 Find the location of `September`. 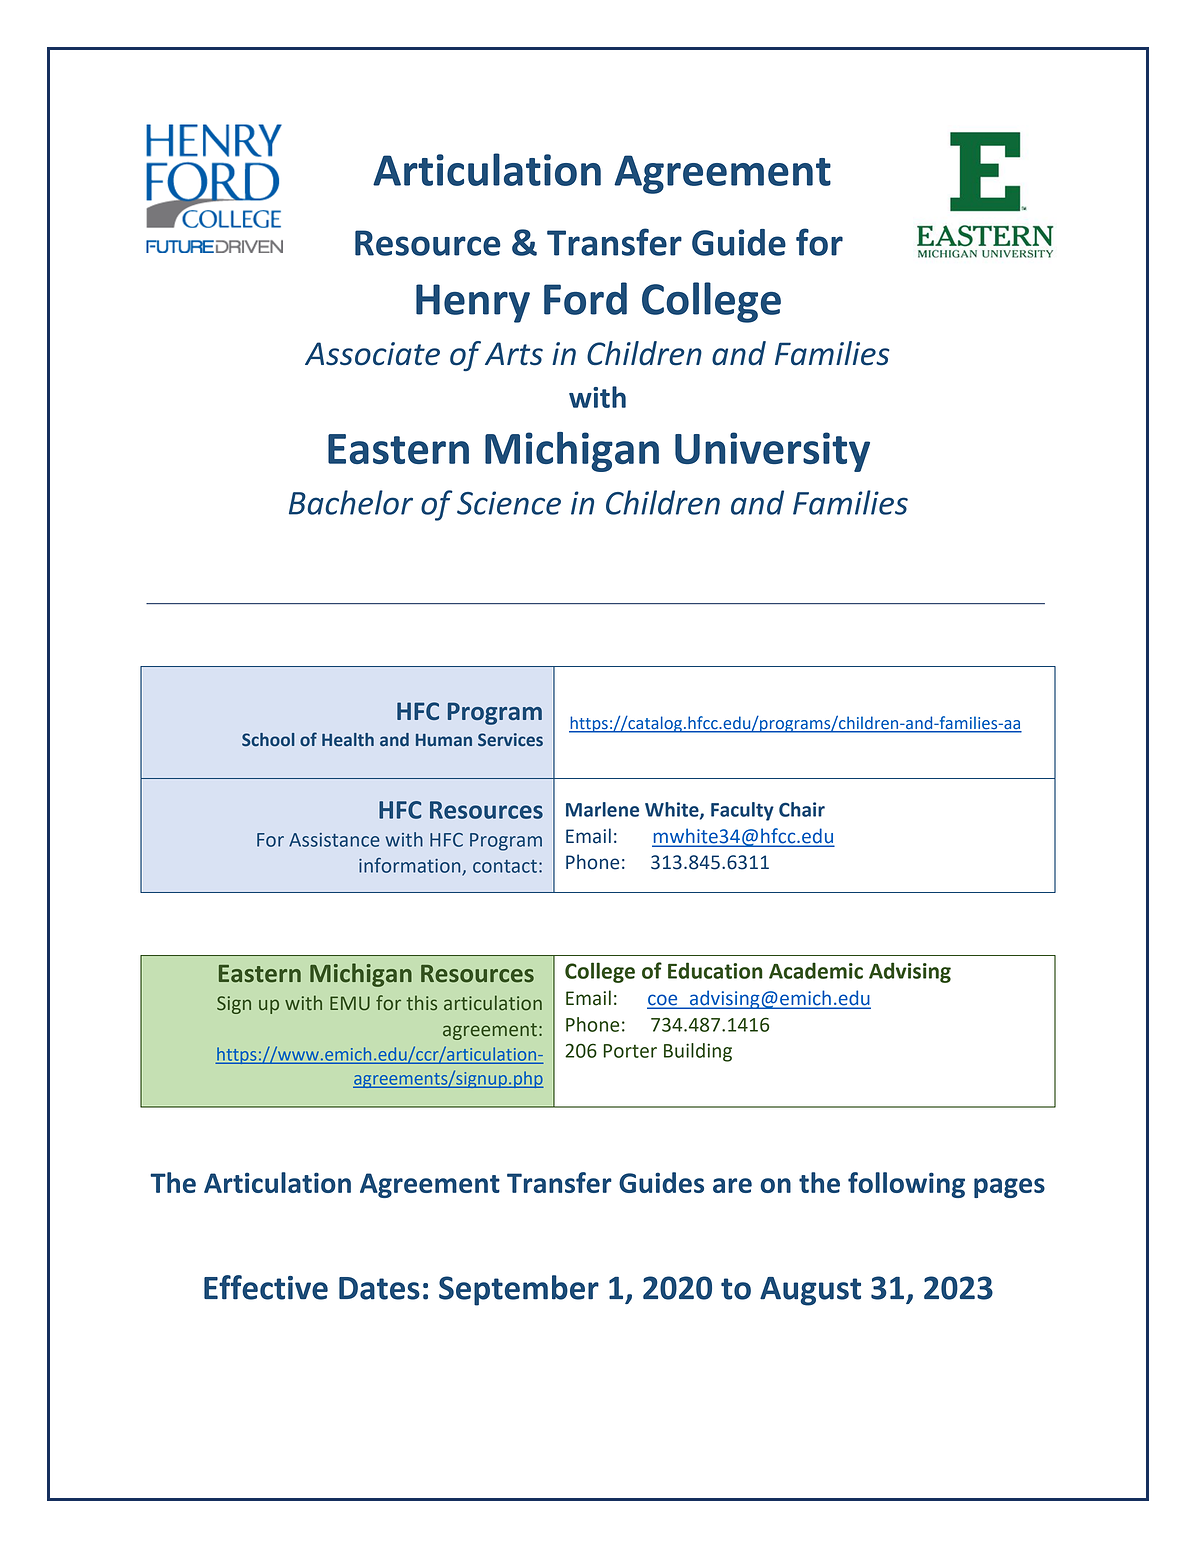

September is located at coordinates (519, 1290).
